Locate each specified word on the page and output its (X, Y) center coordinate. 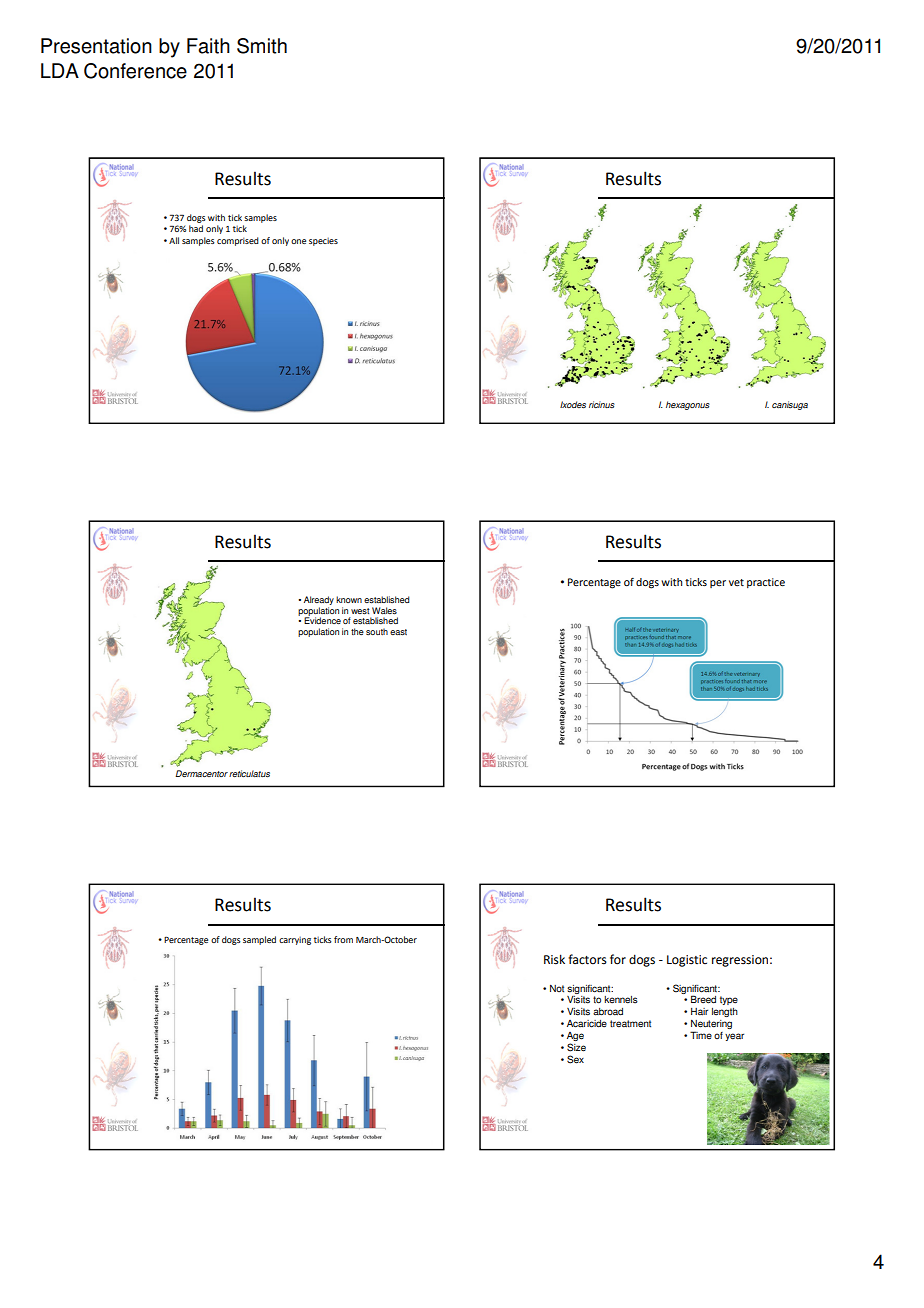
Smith (262, 46)
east (398, 632)
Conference (135, 71)
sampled (259, 940)
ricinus (602, 404)
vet (736, 582)
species (323, 242)
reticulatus (249, 773)
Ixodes (573, 404)
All (174, 240)
